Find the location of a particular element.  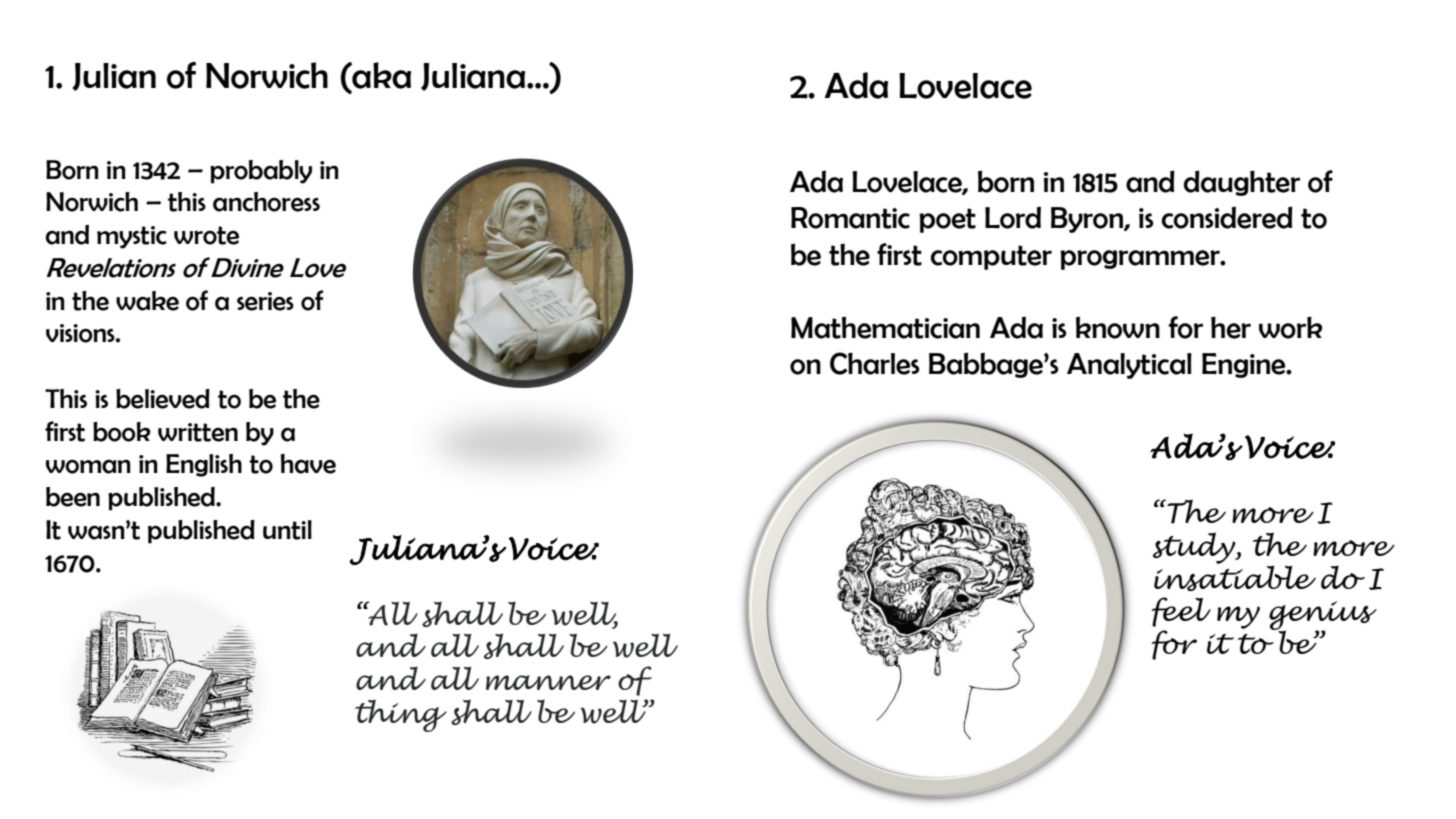

daughter is located at coordinates (1242, 183).
